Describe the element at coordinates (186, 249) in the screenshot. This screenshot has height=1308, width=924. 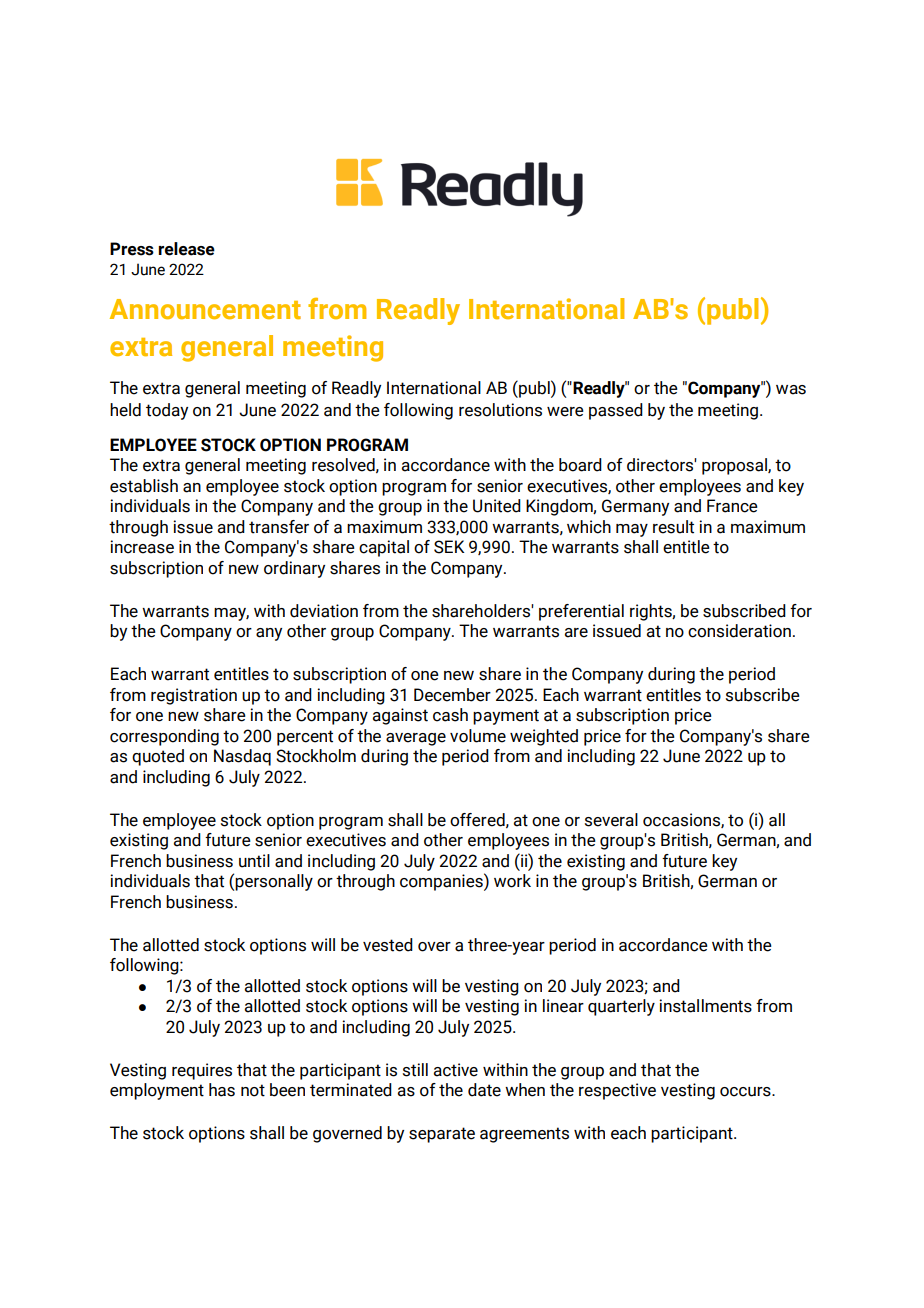
I see `release` at that location.
